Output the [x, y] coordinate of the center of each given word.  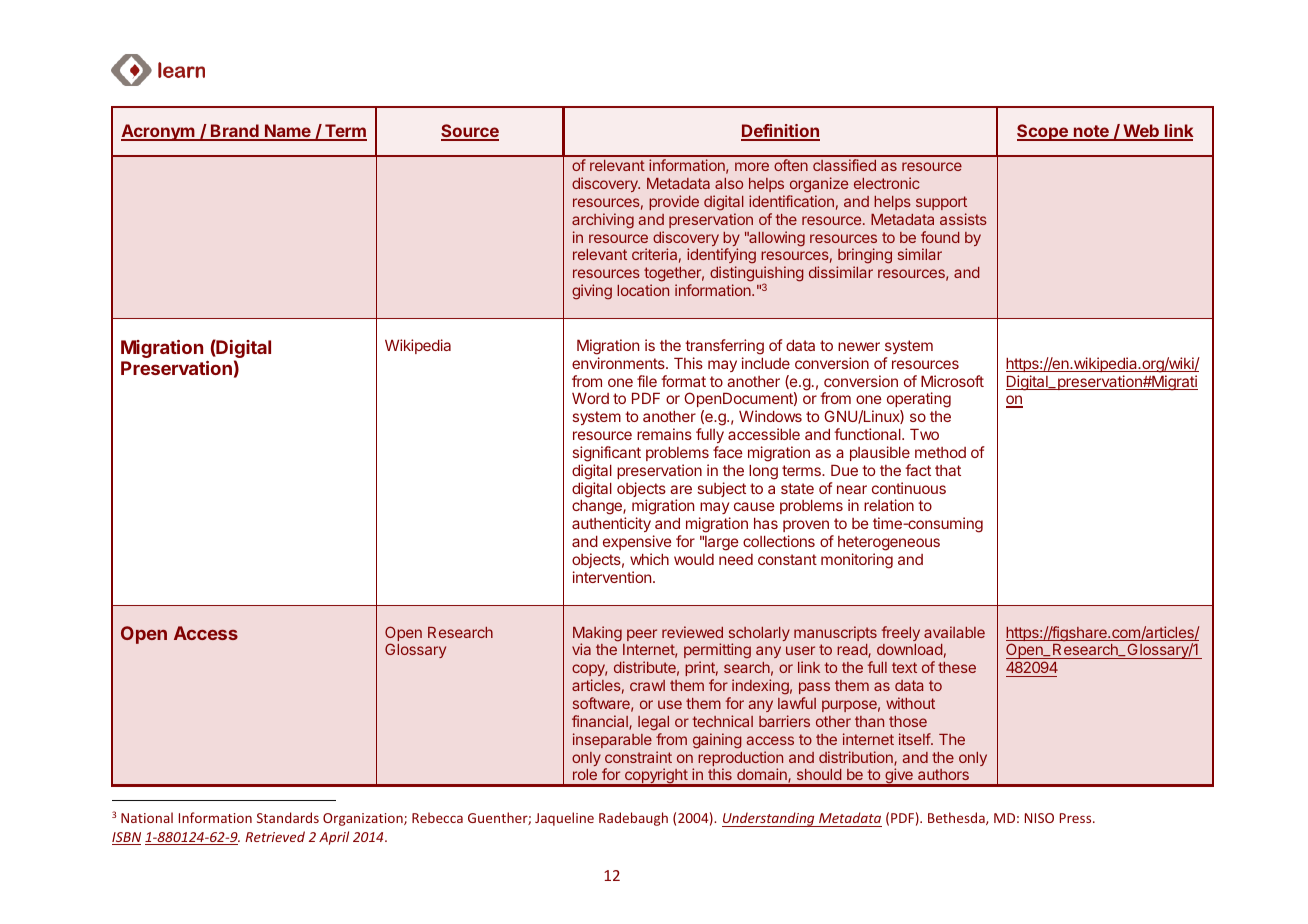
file [647, 381]
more [752, 166]
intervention [612, 577]
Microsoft [952, 381]
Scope [1043, 132]
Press [1077, 818]
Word [590, 398]
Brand [235, 132]
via [581, 649]
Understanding [769, 819]
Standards [288, 817]
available [954, 632]
